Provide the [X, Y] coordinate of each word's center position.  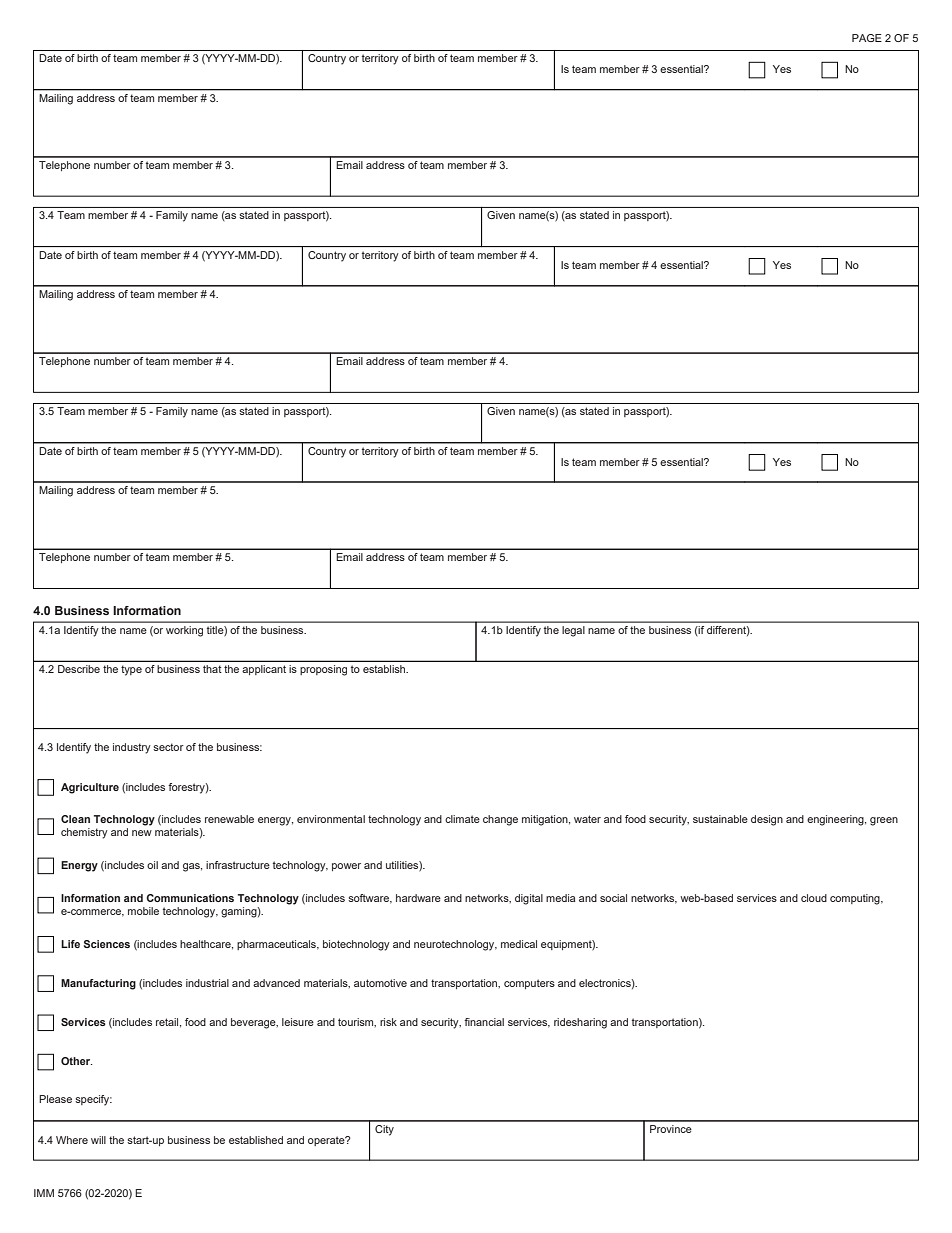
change [500, 820]
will [98, 1140]
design [767, 820]
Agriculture [90, 788]
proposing [323, 670]
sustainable [720, 819]
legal [573, 631]
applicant [264, 670]
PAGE [867, 38]
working [184, 631]
